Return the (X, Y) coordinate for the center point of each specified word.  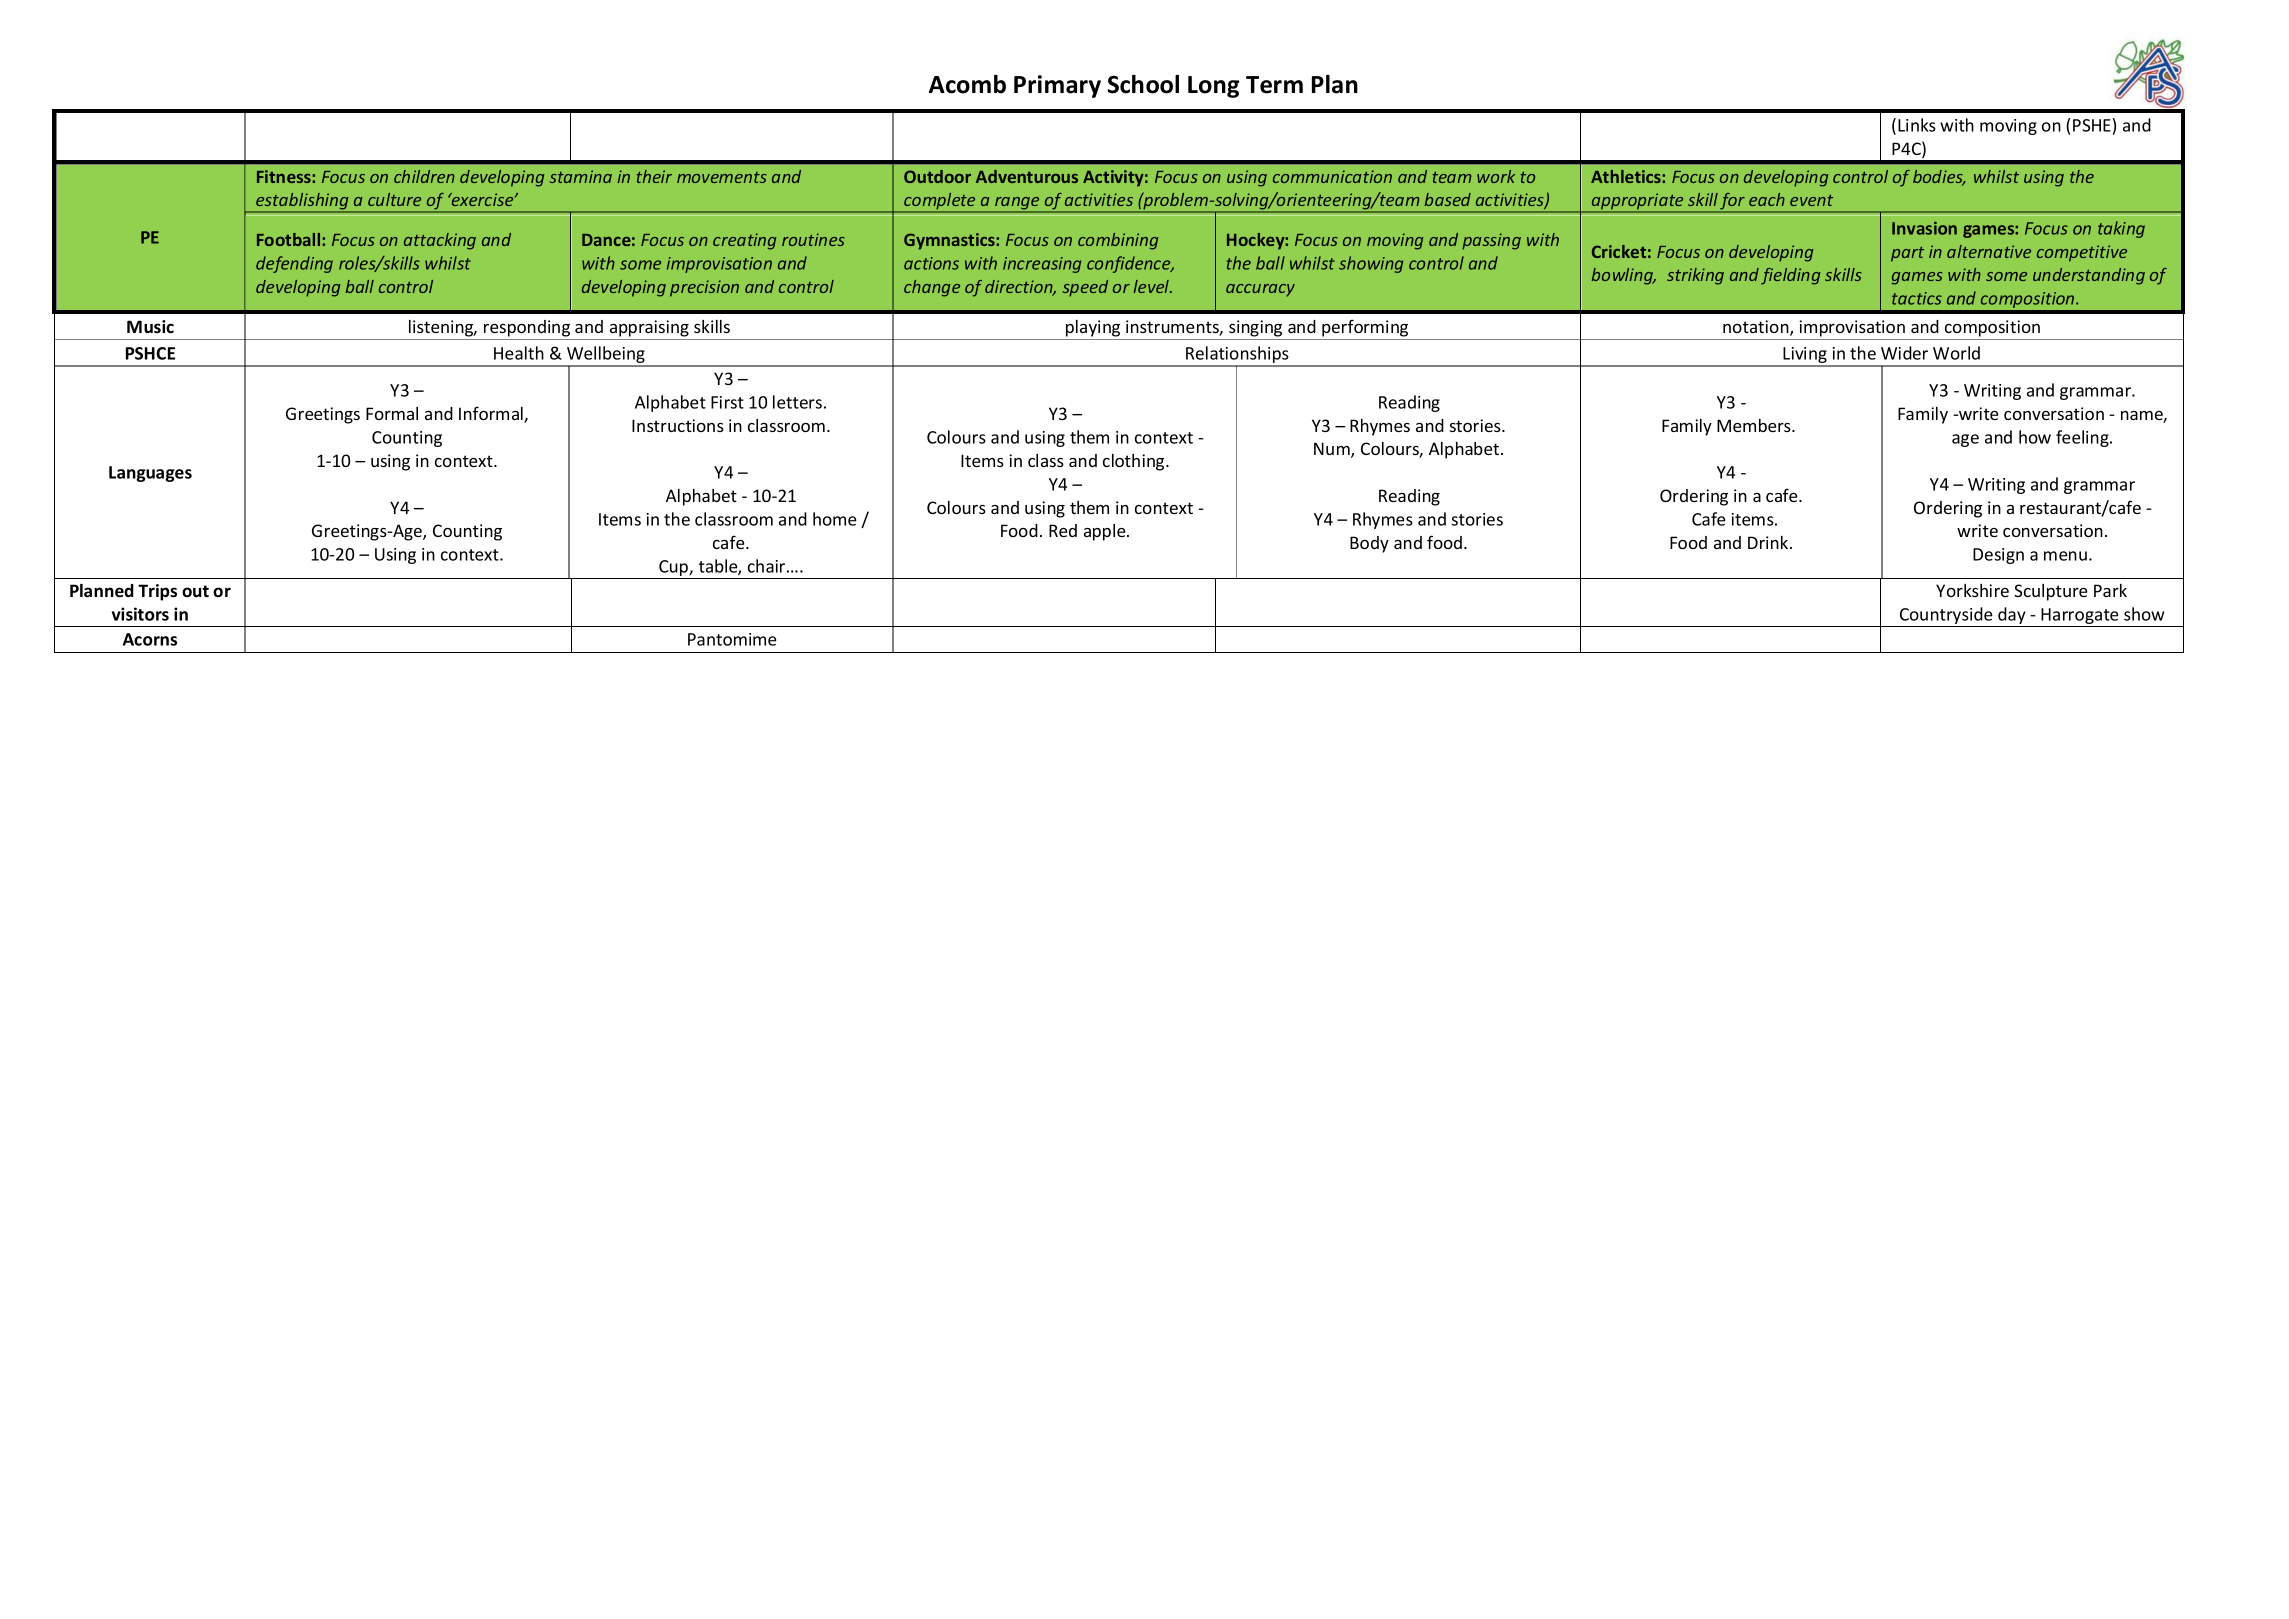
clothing (1135, 462)
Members (1755, 425)
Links (1917, 125)
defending (294, 264)
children (424, 176)
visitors (140, 614)
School (1143, 84)
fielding (1790, 276)
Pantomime (732, 639)
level (1153, 286)
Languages (150, 474)
